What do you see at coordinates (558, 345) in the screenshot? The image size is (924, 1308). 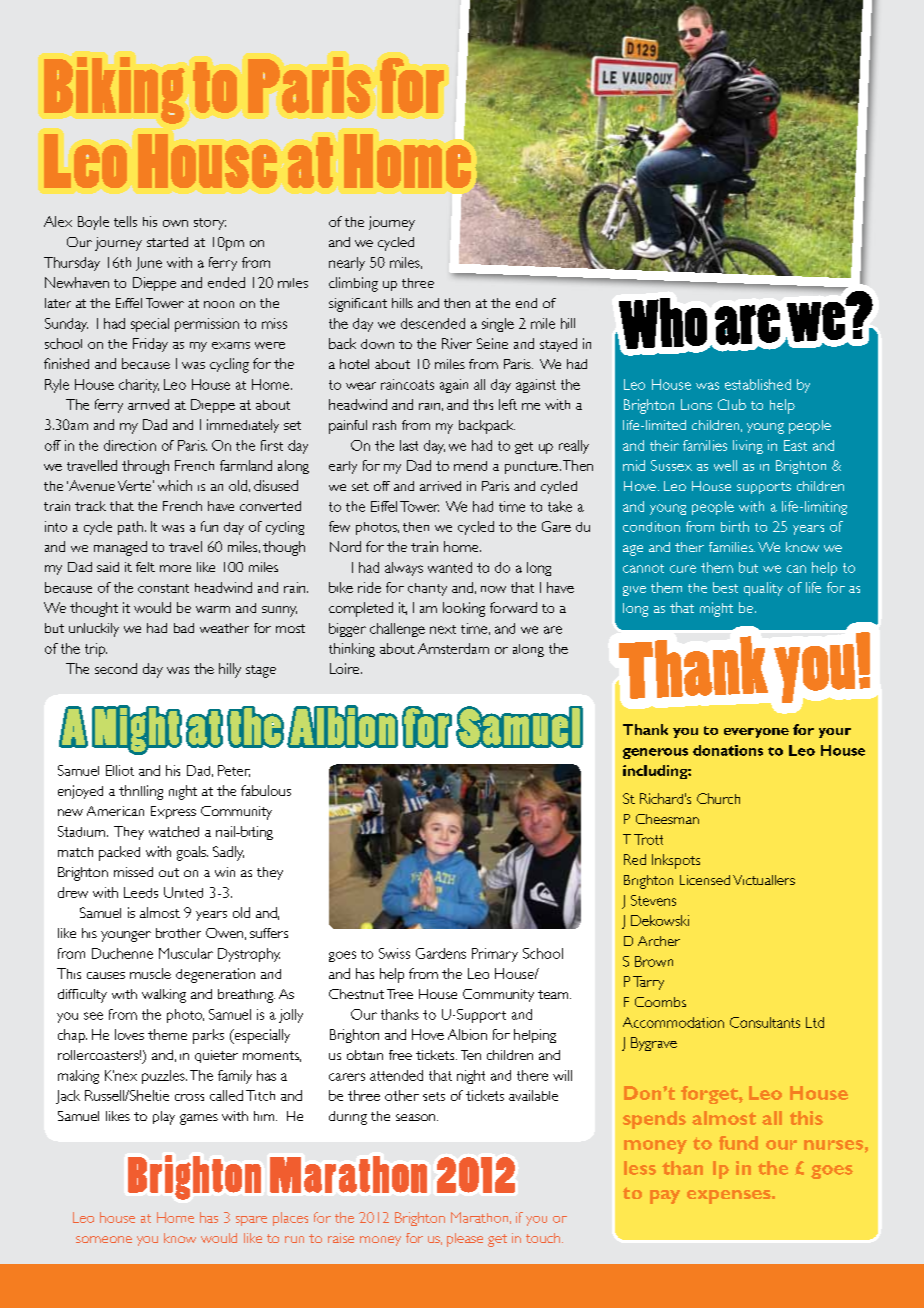 I see `stayed` at bounding box center [558, 345].
